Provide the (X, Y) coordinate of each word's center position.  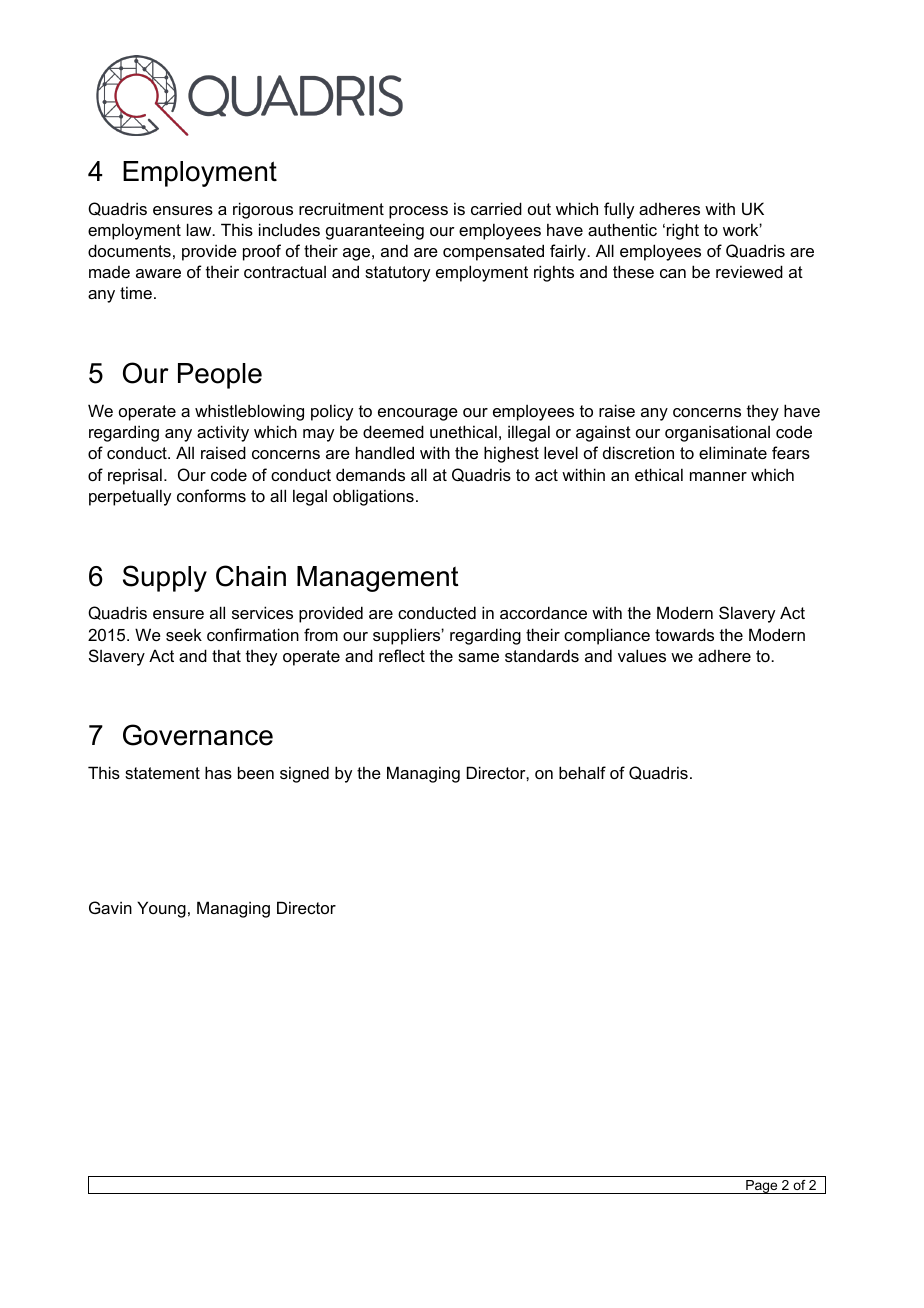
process (418, 212)
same (478, 657)
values (642, 655)
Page (762, 1187)
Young (161, 909)
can (673, 273)
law (200, 229)
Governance (198, 735)
